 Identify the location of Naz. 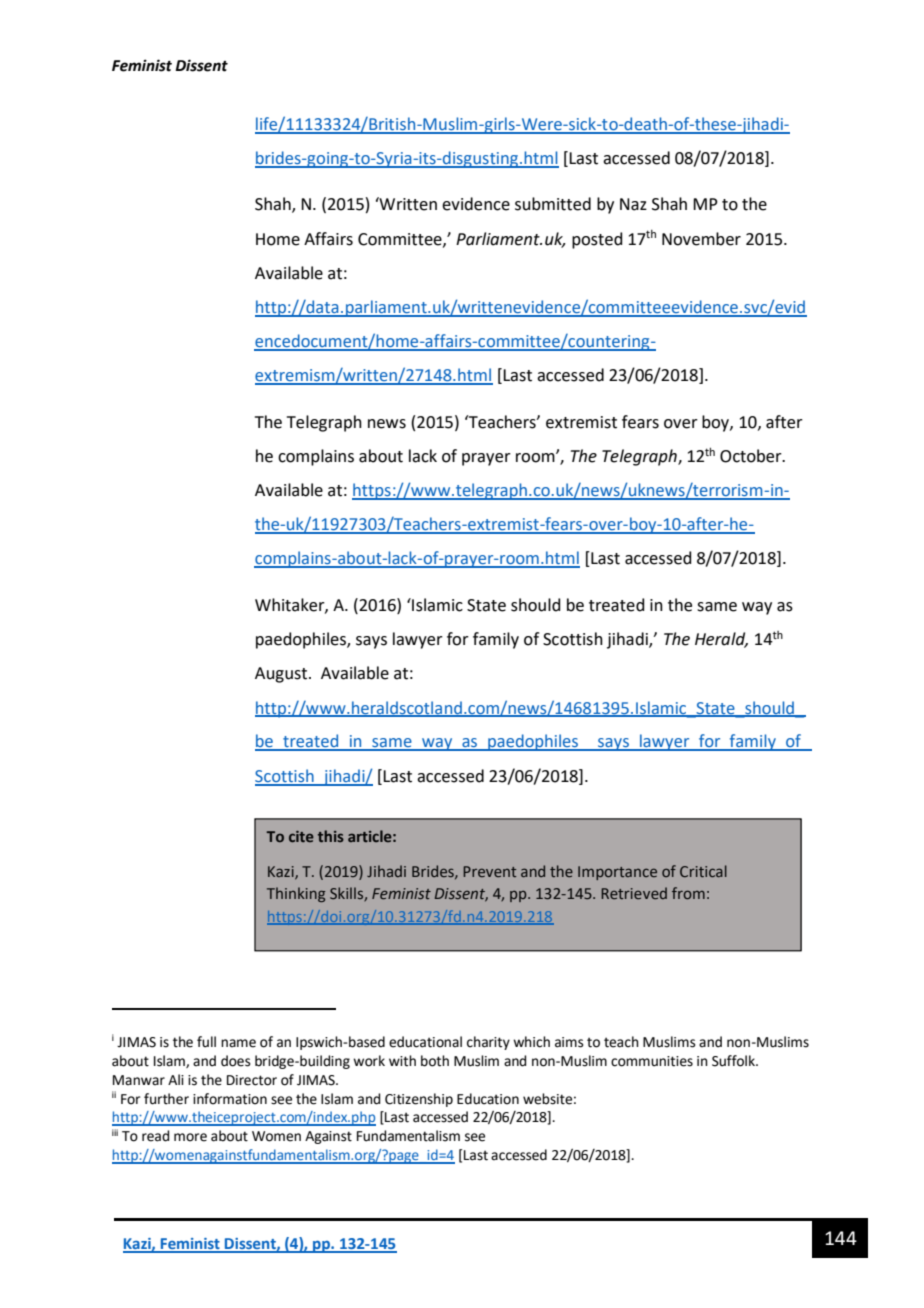
(633, 204).
